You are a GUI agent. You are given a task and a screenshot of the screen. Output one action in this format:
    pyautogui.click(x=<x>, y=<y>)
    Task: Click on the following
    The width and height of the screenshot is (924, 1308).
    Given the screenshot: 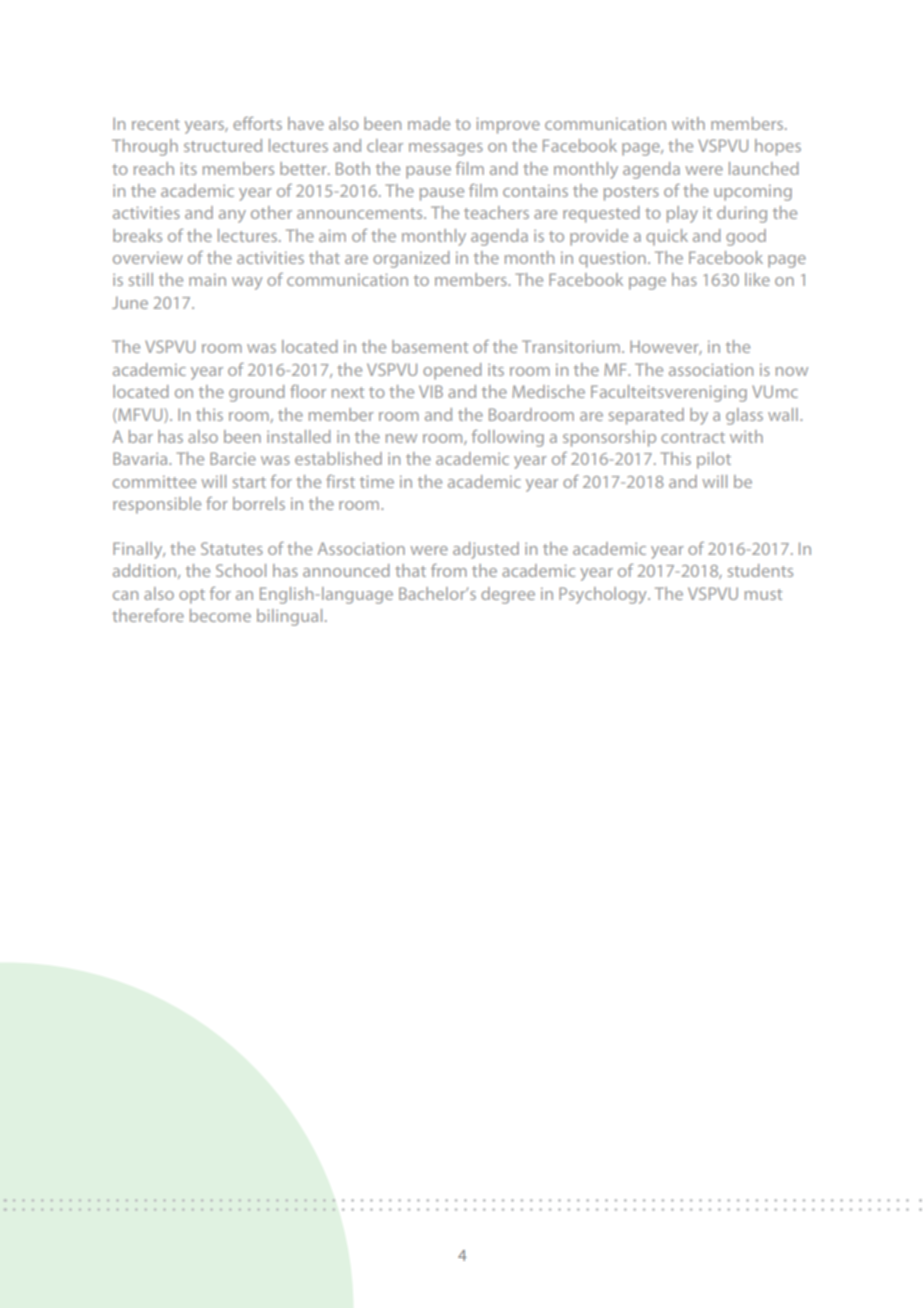 What is the action you would take?
    pyautogui.click(x=508, y=438)
